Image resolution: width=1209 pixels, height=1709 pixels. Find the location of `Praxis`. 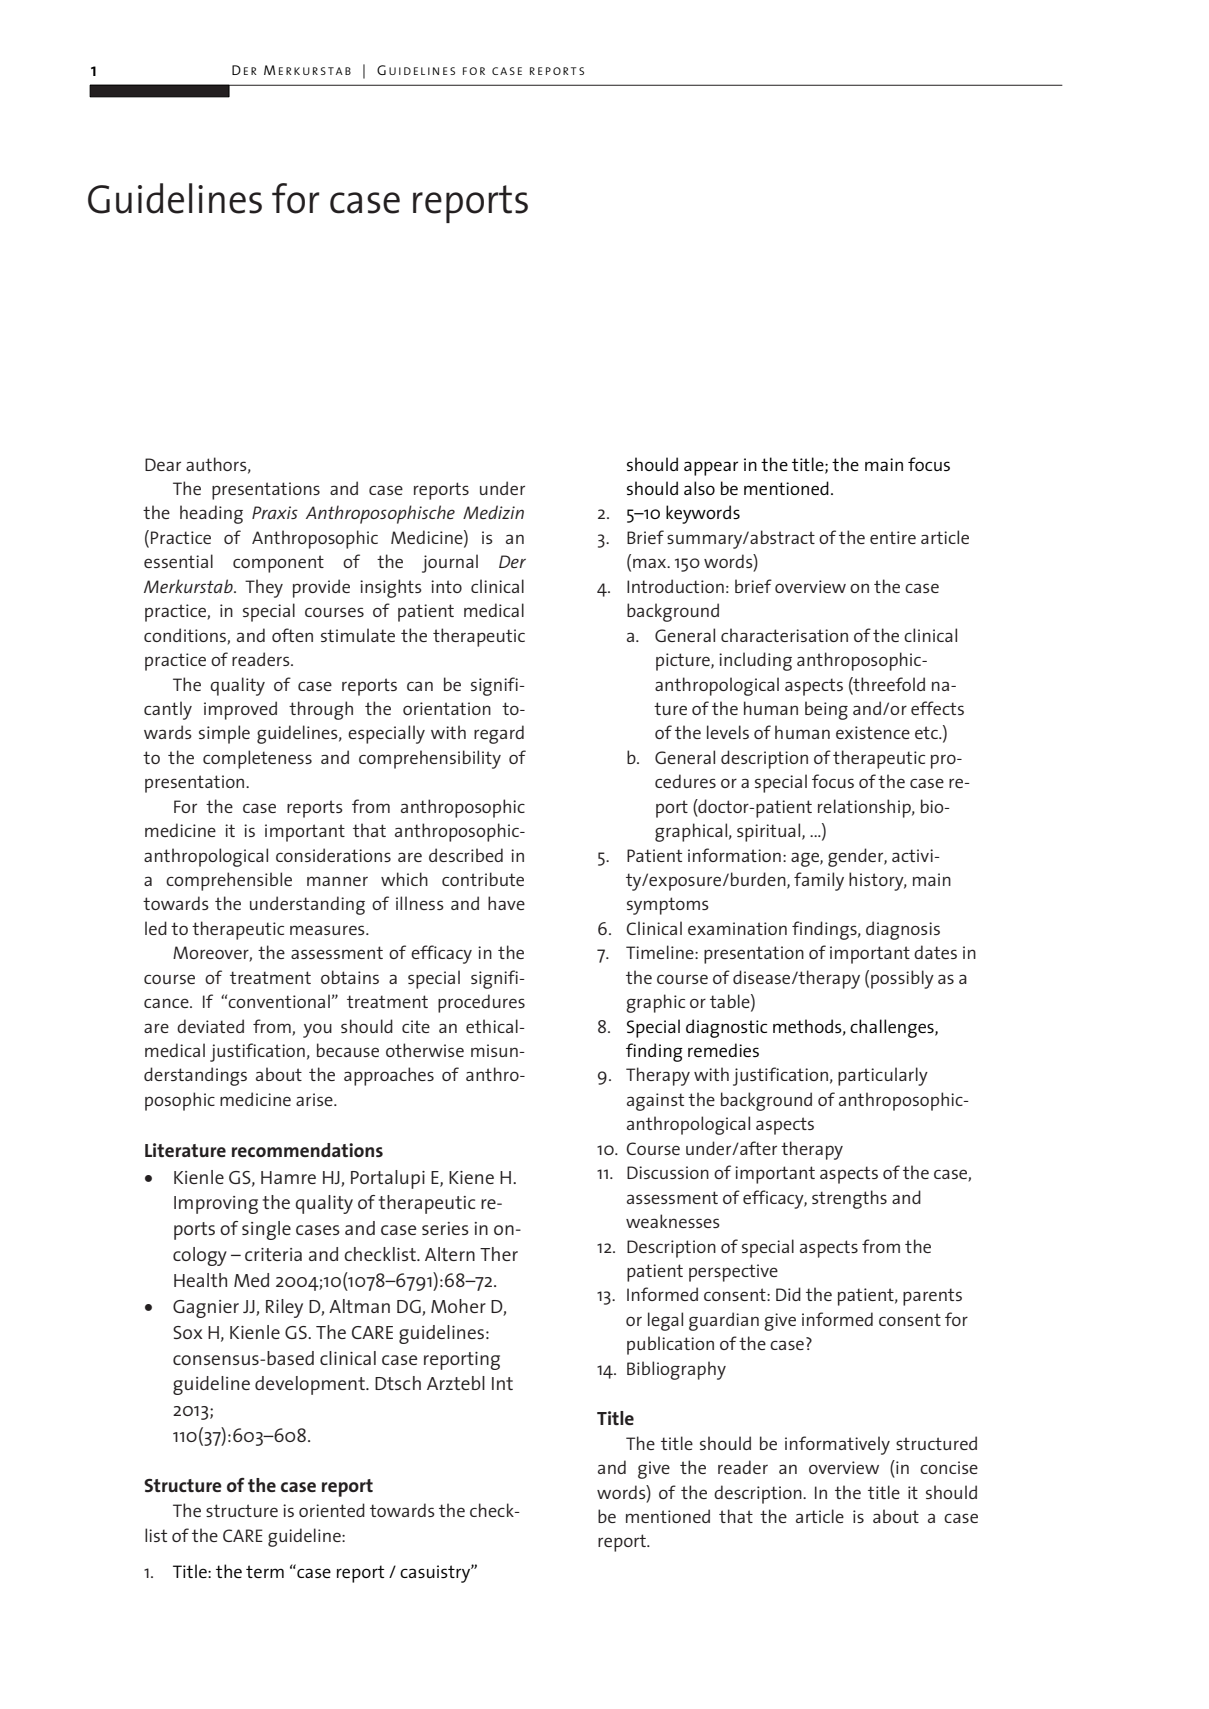

Praxis is located at coordinates (275, 512).
